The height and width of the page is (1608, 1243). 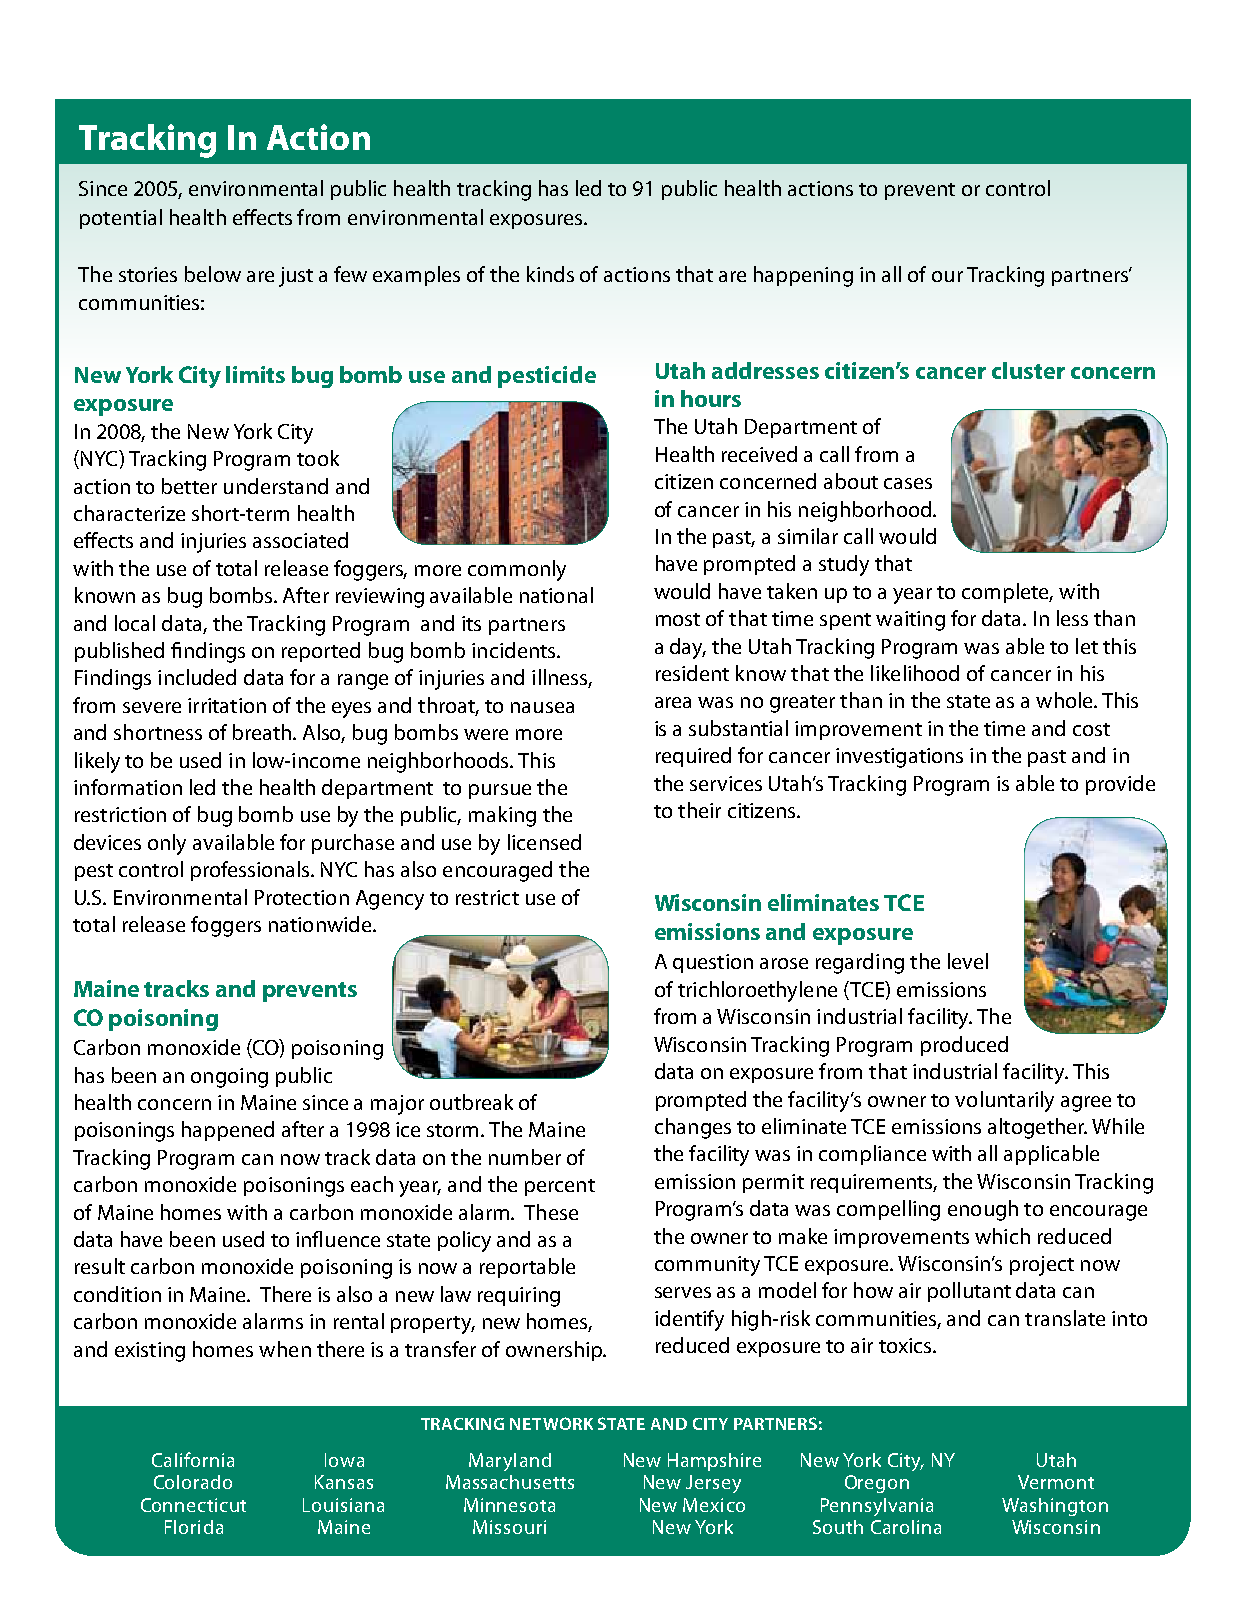 I want to click on licensed, so click(x=544, y=842).
